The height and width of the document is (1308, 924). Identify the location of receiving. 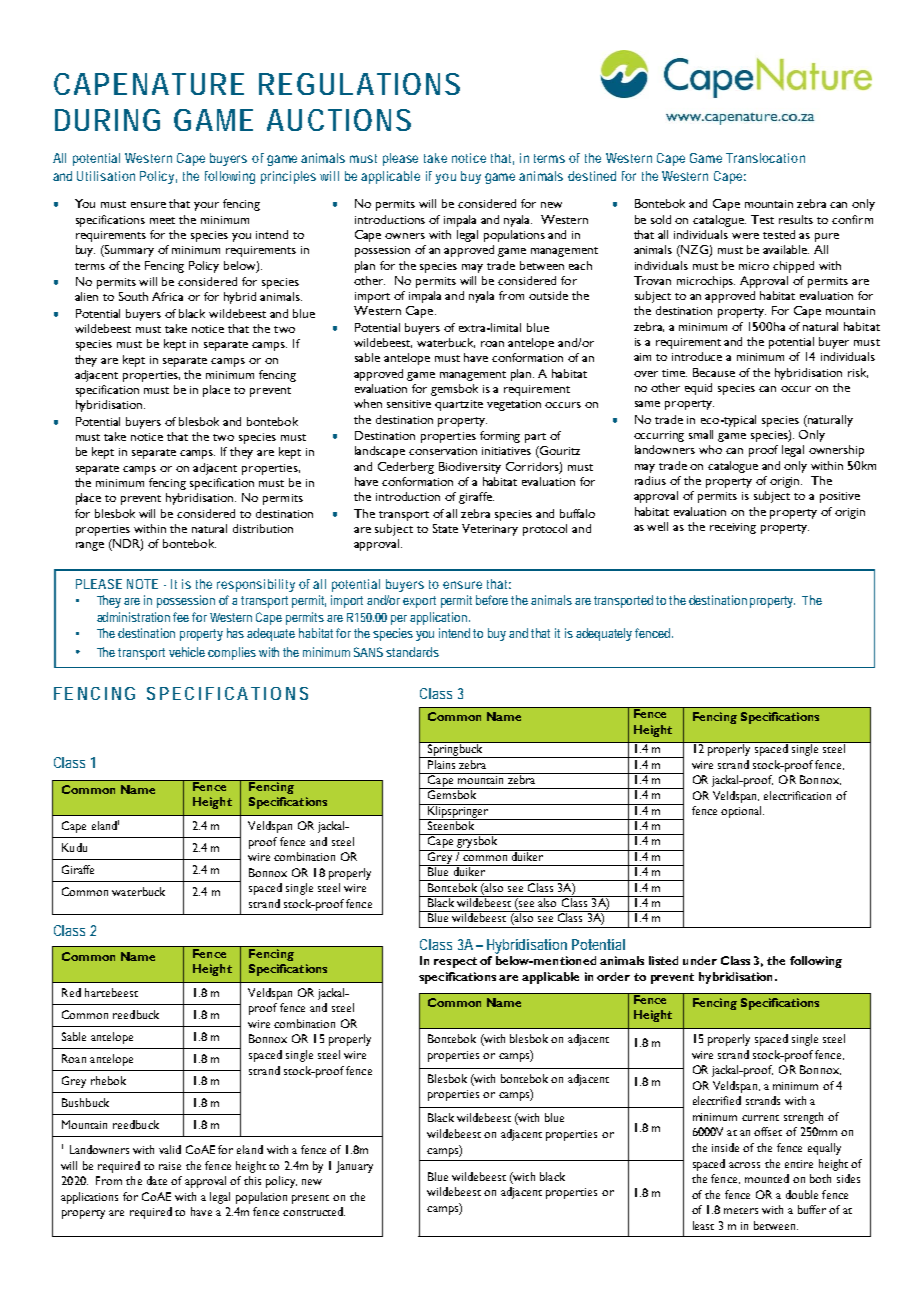
(733, 528).
